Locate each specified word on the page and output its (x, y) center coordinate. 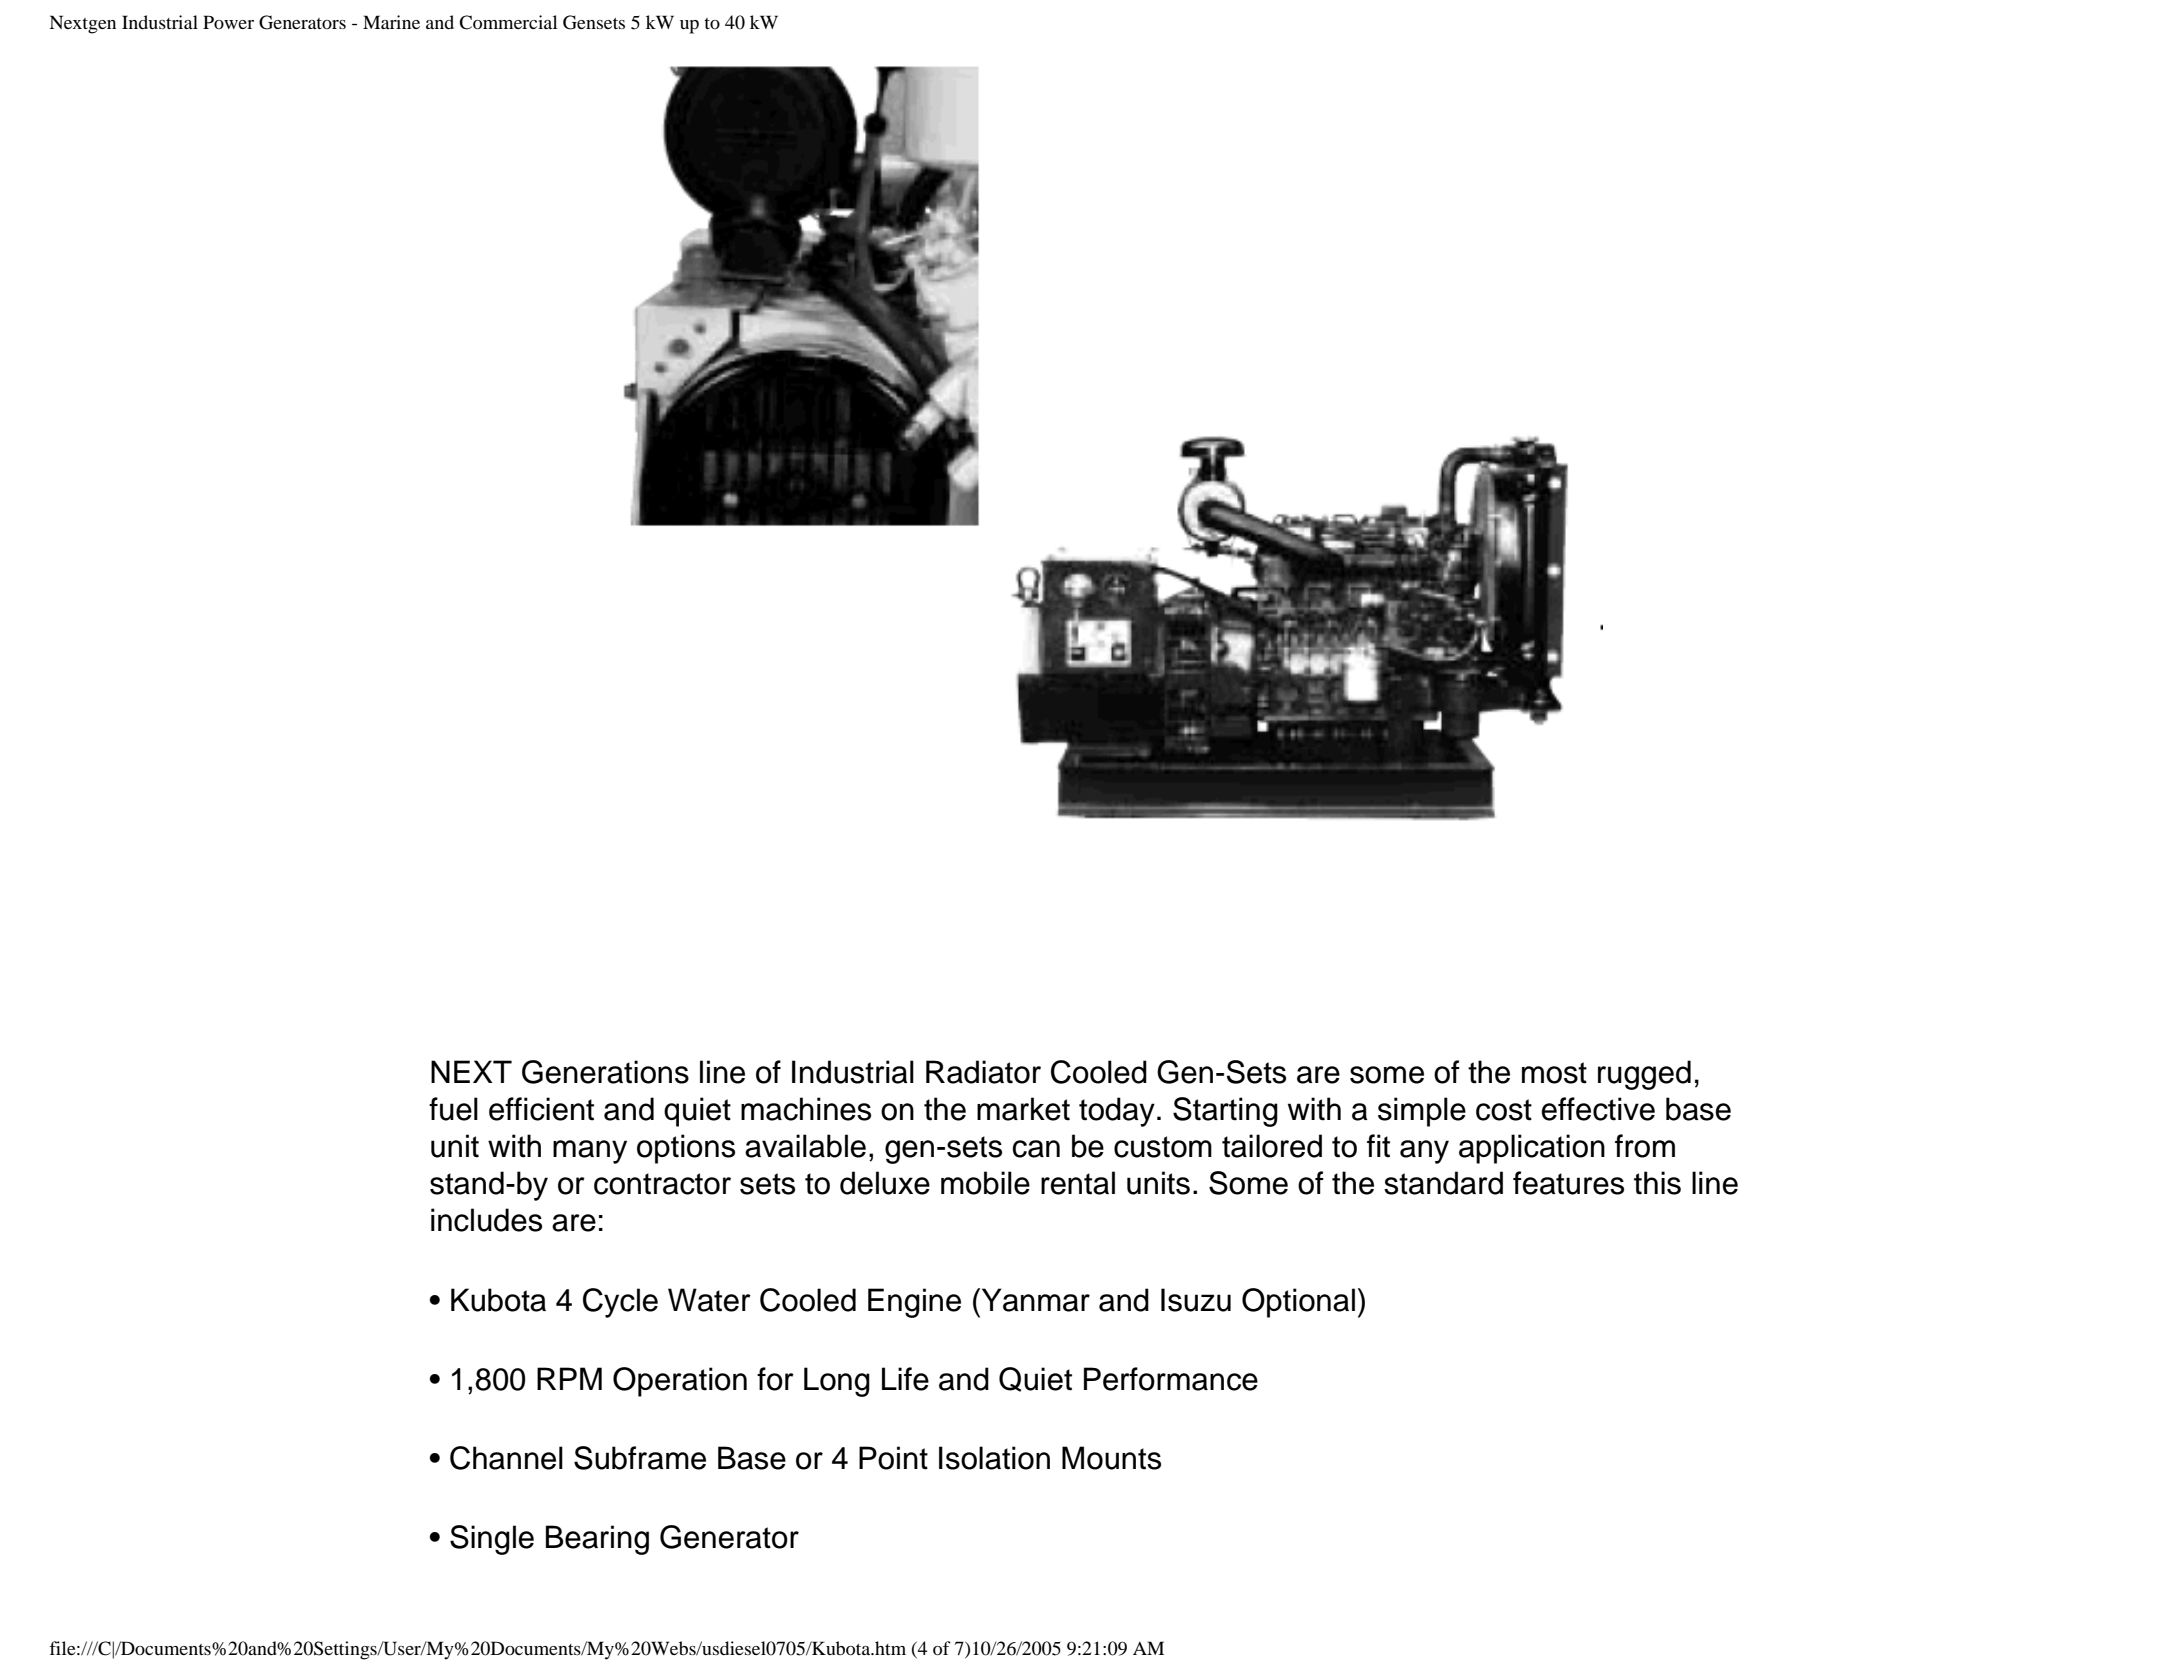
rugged (1644, 1075)
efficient (541, 1109)
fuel (453, 1109)
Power (228, 22)
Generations (605, 1072)
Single (492, 1540)
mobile (985, 1183)
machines (806, 1109)
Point (893, 1458)
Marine (391, 22)
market (1023, 1109)
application (1532, 1149)
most (1554, 1073)
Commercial (508, 22)
